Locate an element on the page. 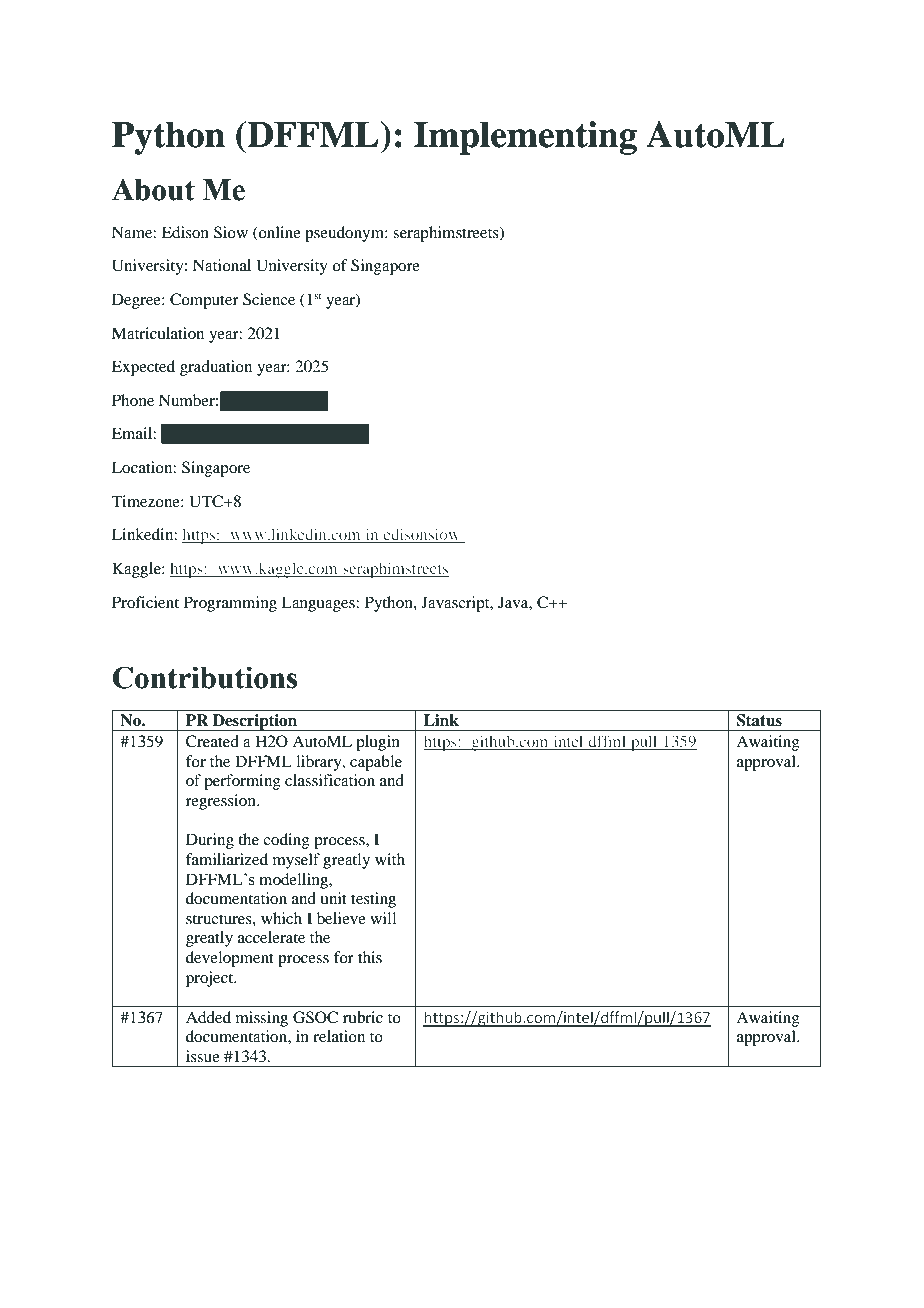 This image has height=1308, width=924. plugin is located at coordinates (378, 743).
